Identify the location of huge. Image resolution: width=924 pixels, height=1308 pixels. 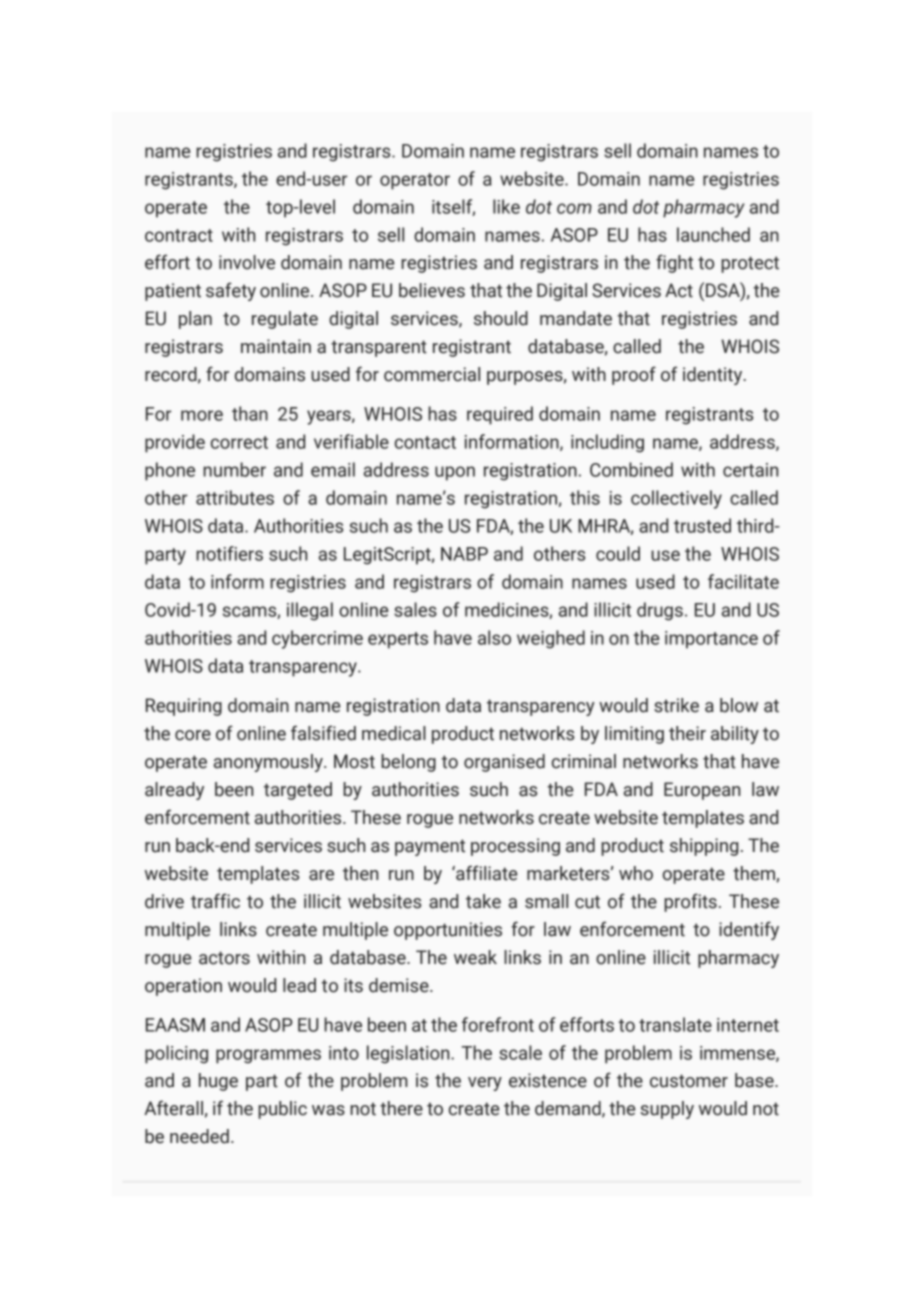
(218, 1082).
